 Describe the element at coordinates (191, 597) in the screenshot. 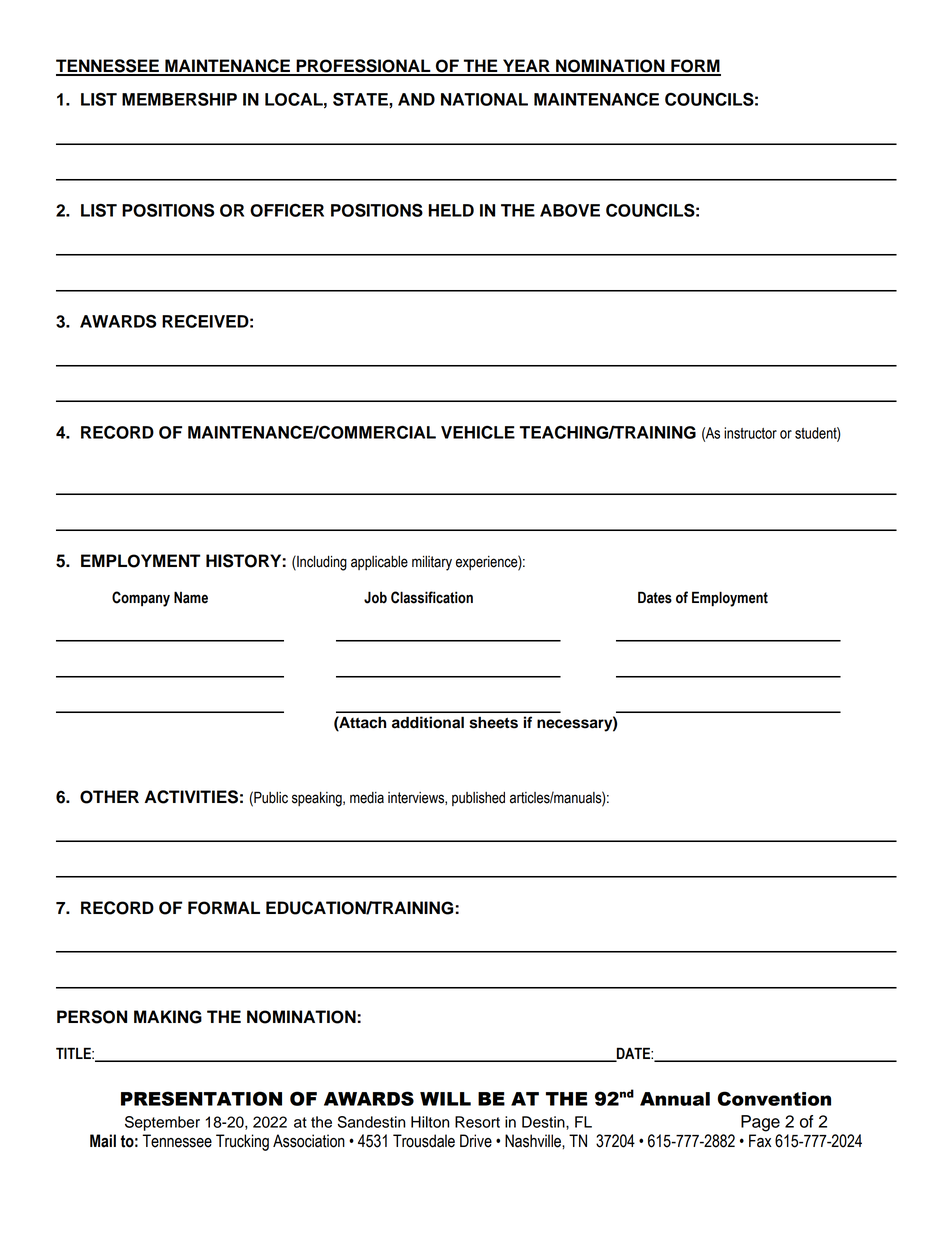

I see `Name` at that location.
